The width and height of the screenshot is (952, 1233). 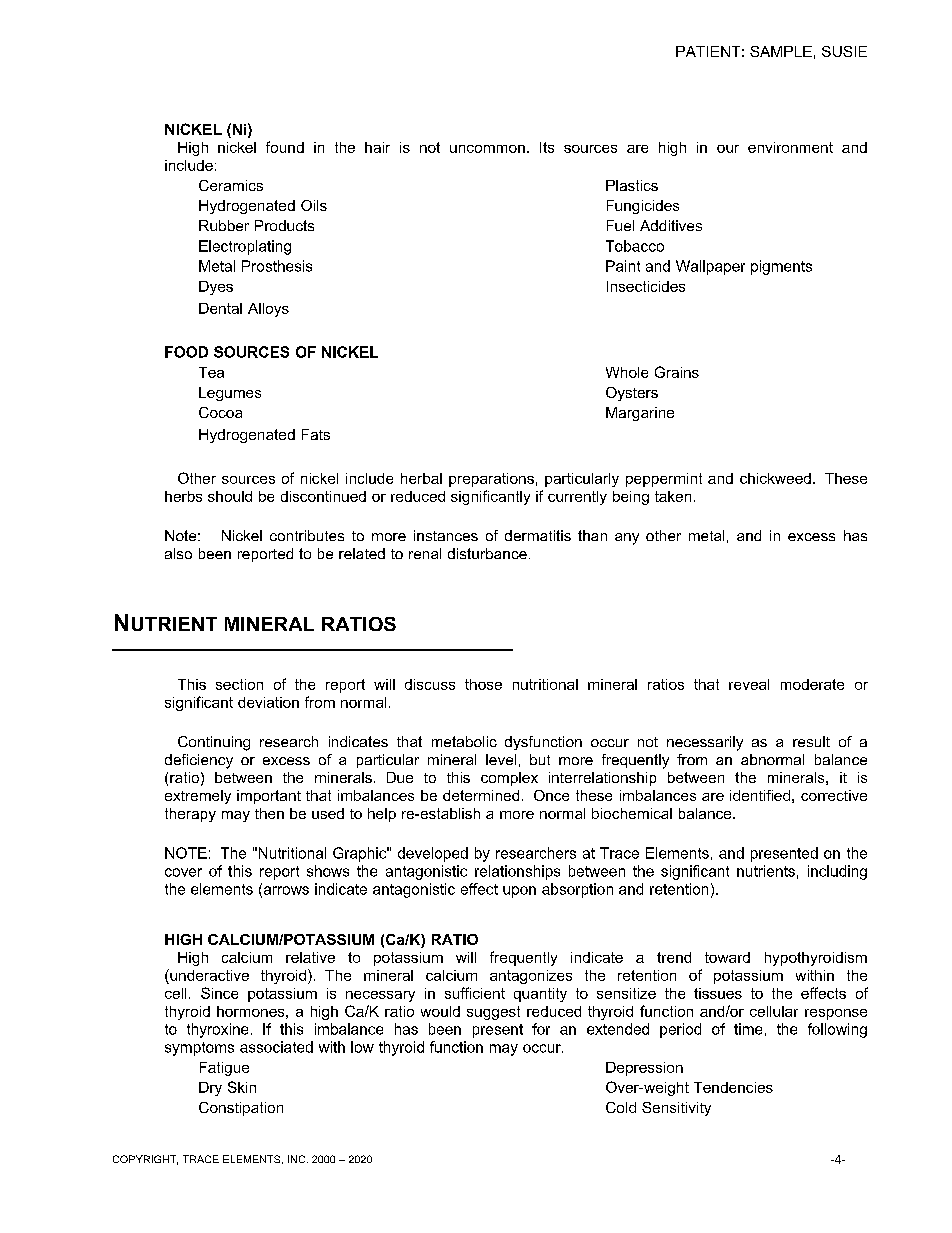 What do you see at coordinates (677, 372) in the screenshot?
I see `Grains` at bounding box center [677, 372].
